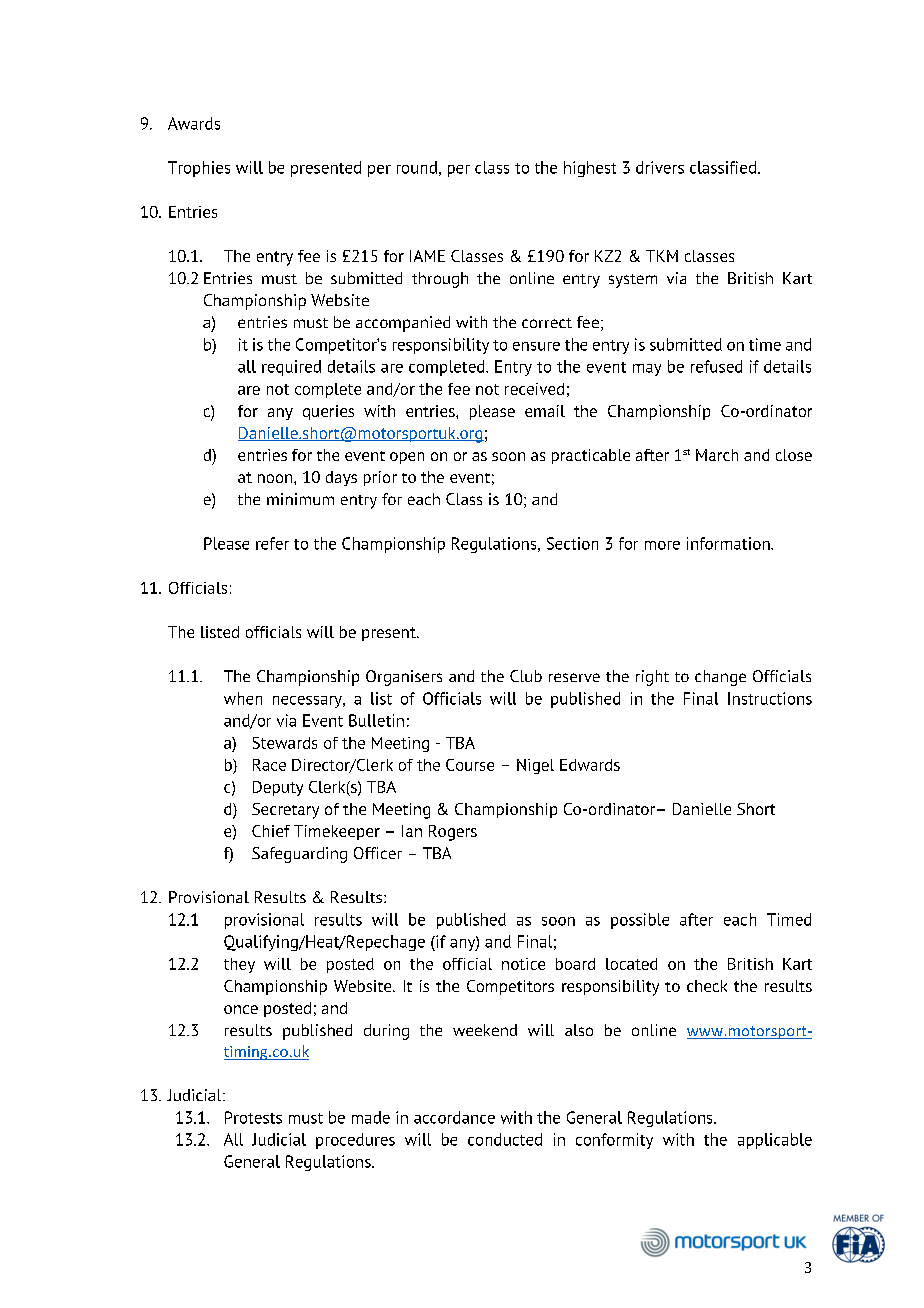  Describe the element at coordinates (526, 676) in the screenshot. I see `Club` at that location.
